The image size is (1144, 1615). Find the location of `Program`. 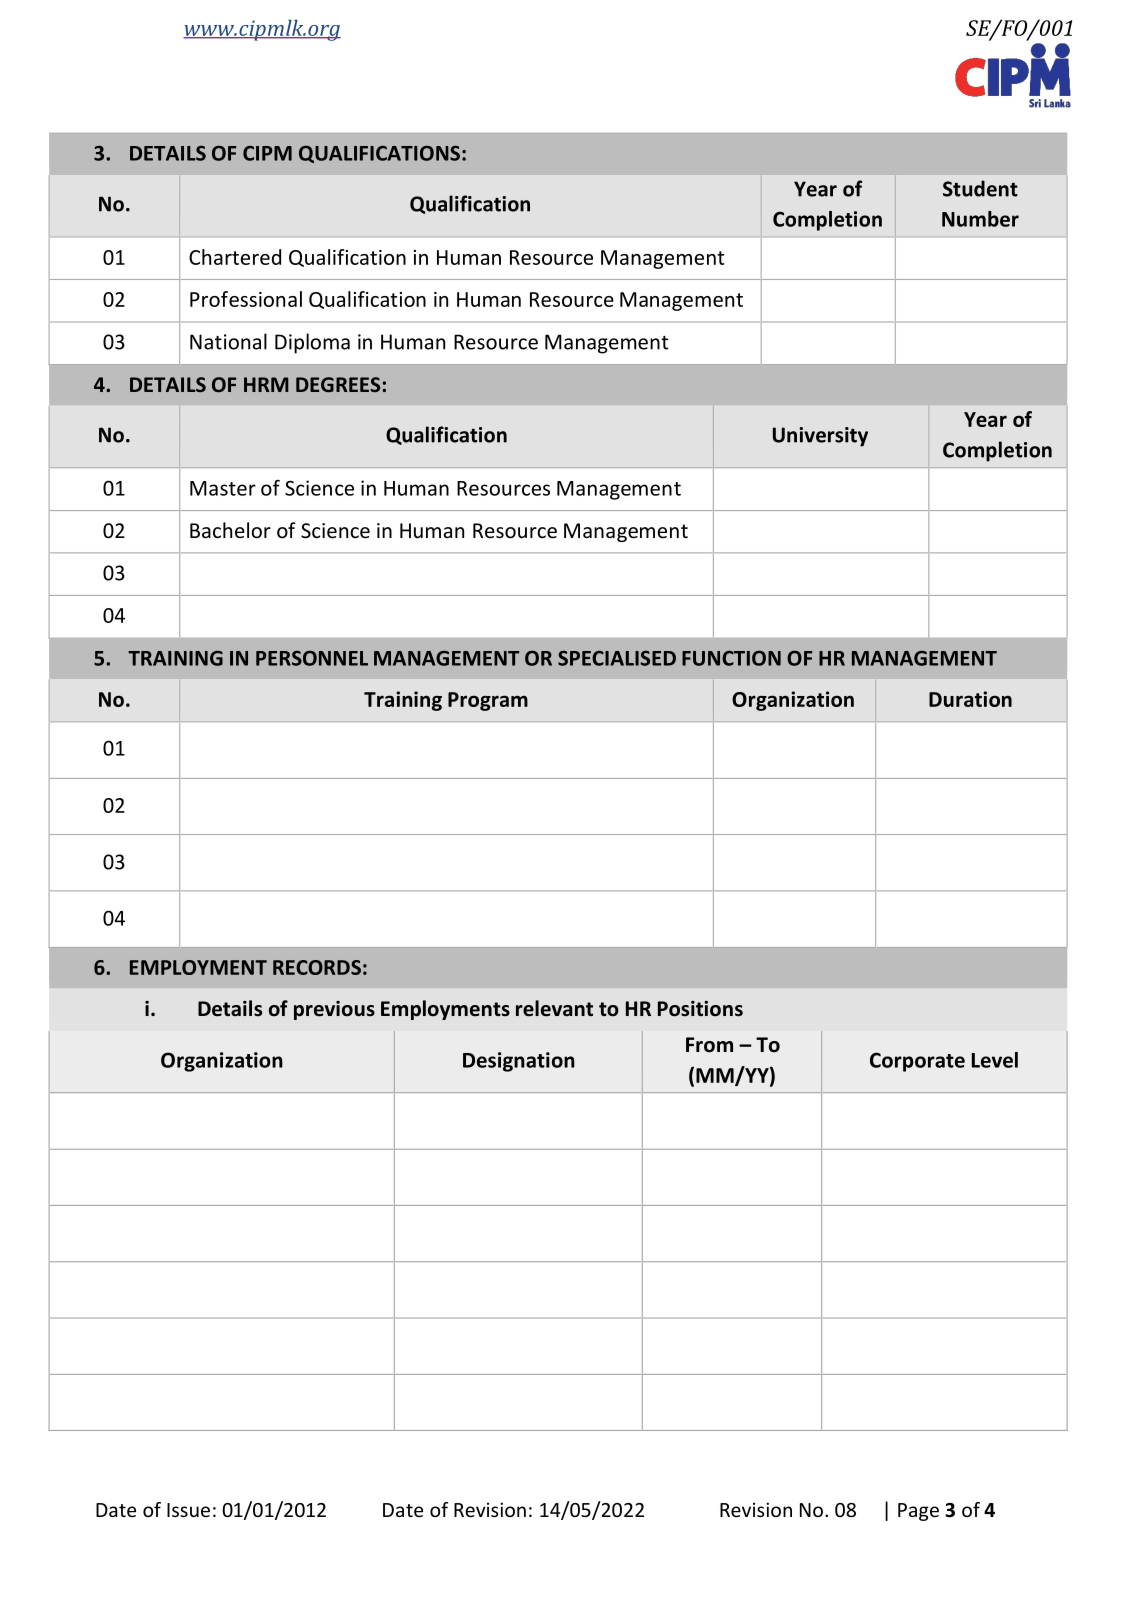

Program is located at coordinates (488, 701).
